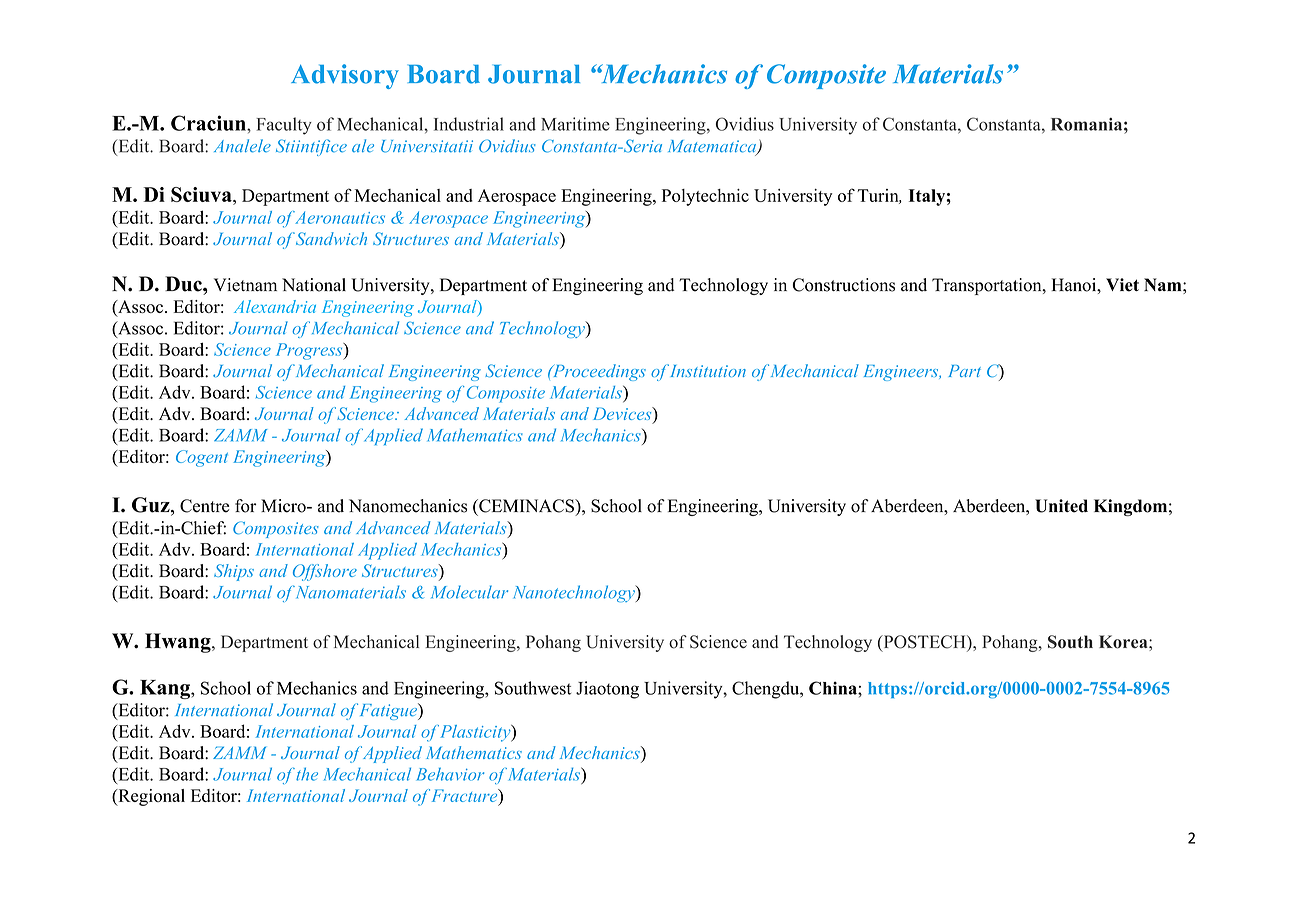 This screenshot has width=1308, height=924. Describe the element at coordinates (469, 592) in the screenshot. I see `Molecular` at that location.
